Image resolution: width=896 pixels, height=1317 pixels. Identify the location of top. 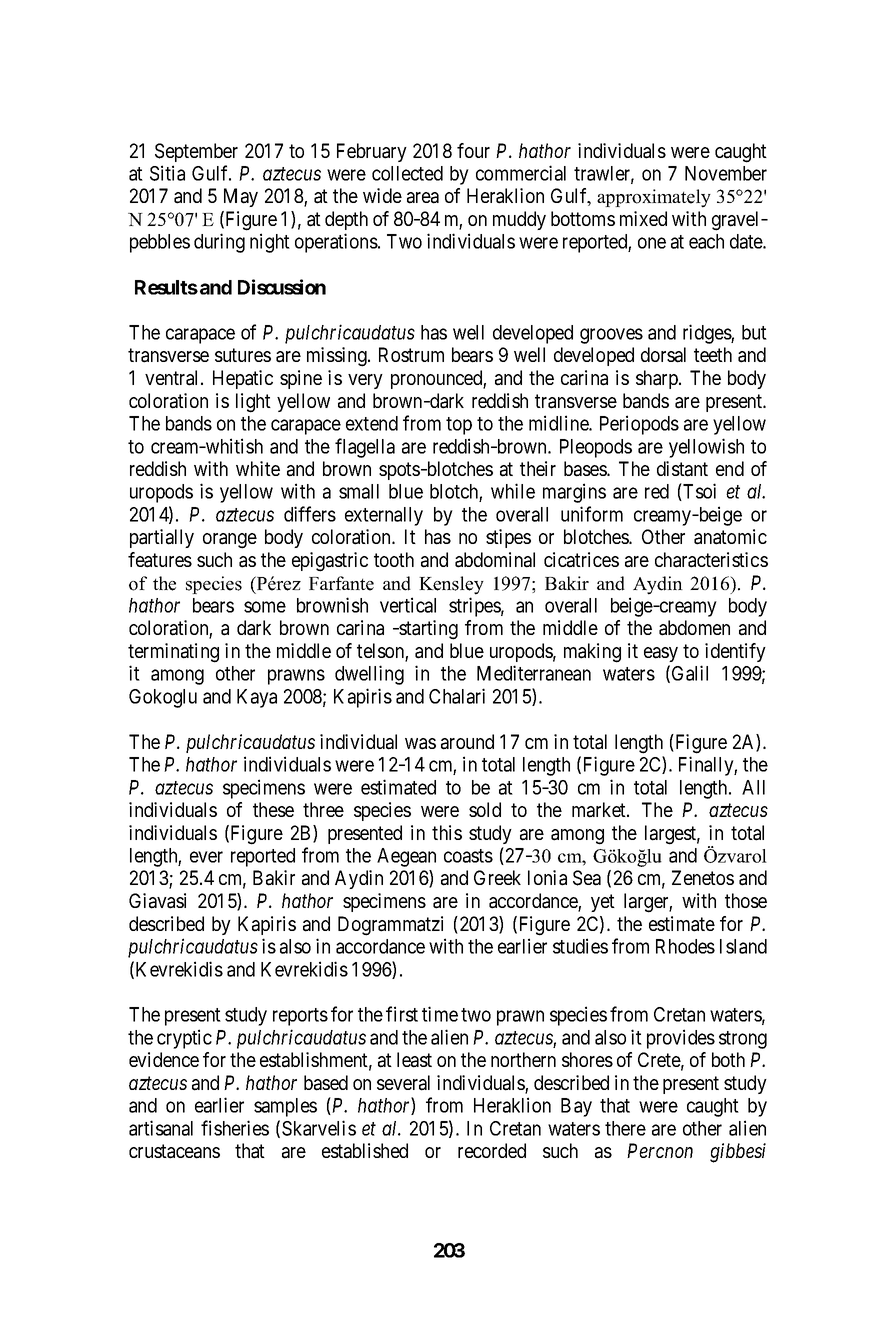
(459, 426).
